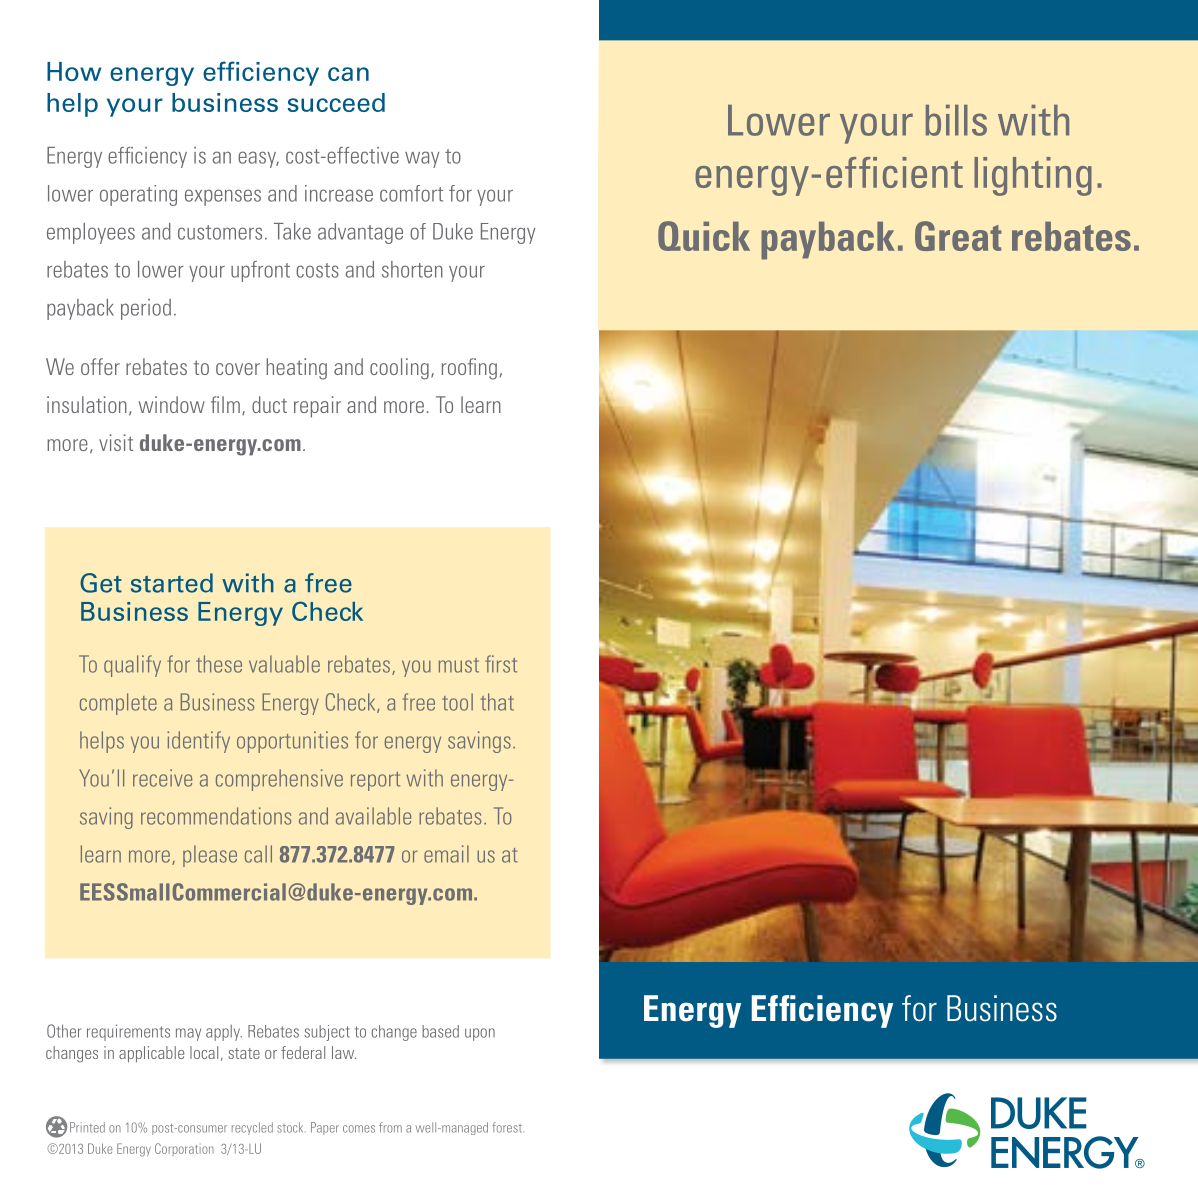 This page has height=1198, width=1198. Describe the element at coordinates (74, 71) in the page. I see `How` at that location.
